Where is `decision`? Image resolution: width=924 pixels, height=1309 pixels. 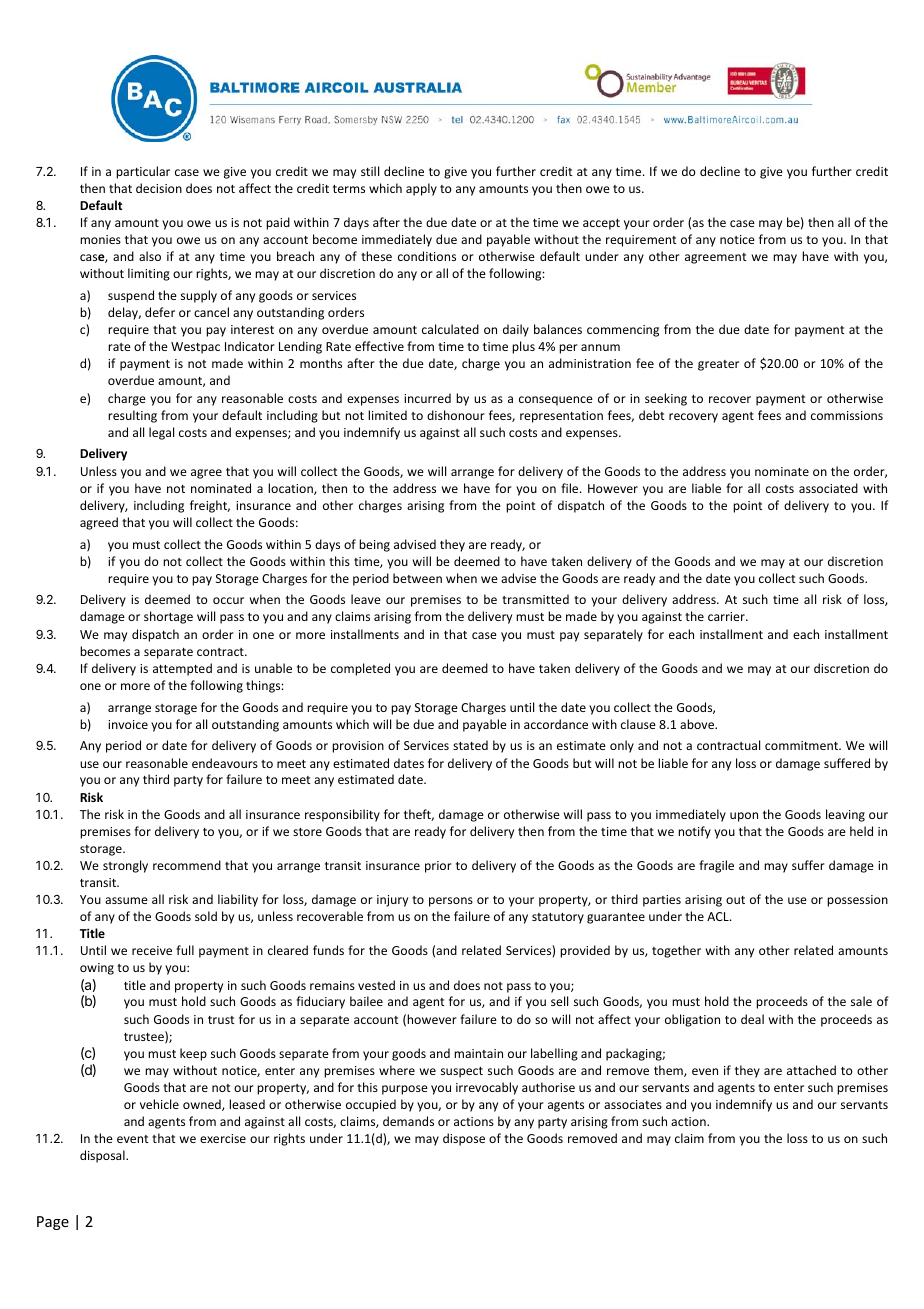 decision is located at coordinates (159, 188).
